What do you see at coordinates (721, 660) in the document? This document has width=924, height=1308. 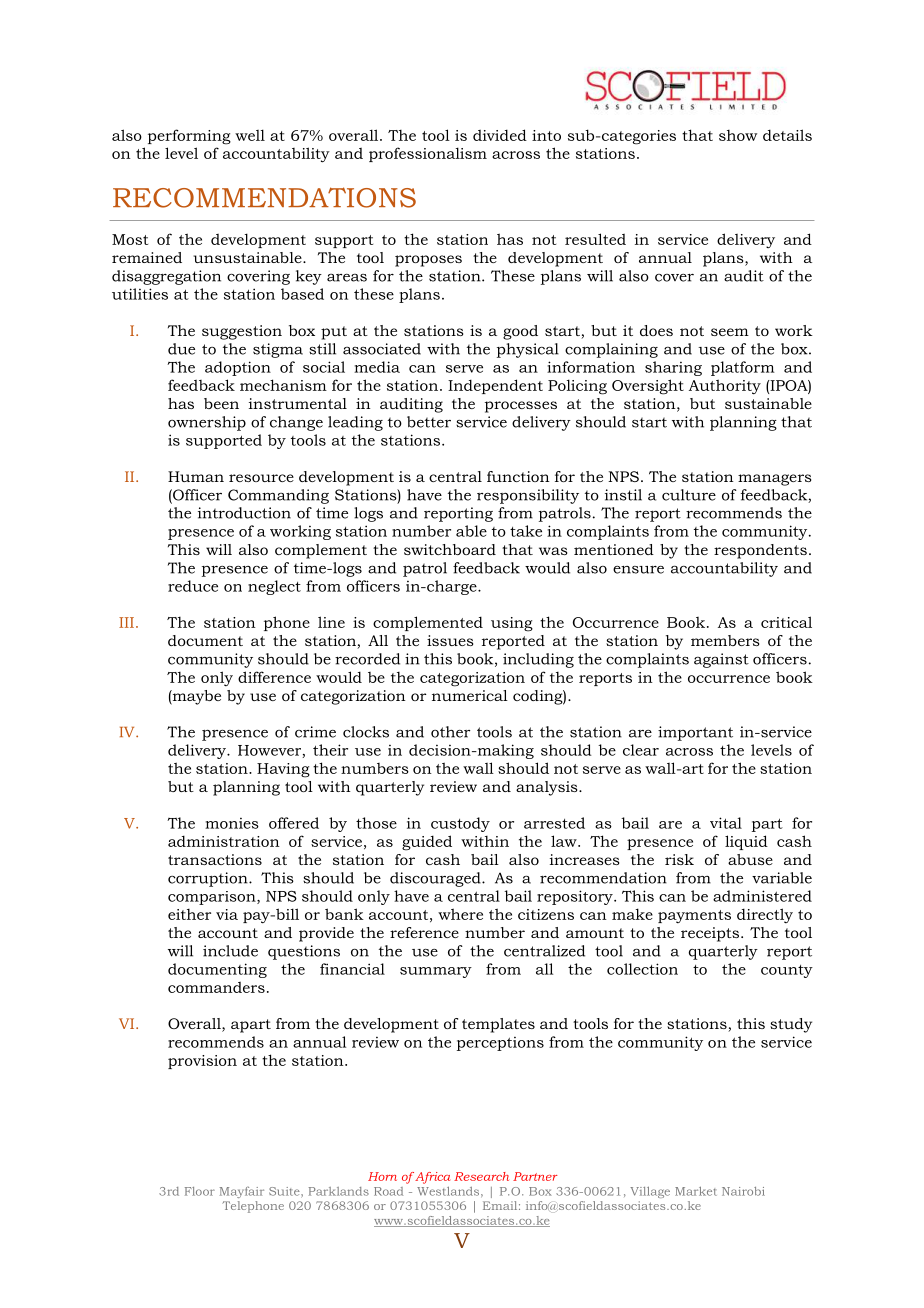 I see `against` at bounding box center [721, 660].
